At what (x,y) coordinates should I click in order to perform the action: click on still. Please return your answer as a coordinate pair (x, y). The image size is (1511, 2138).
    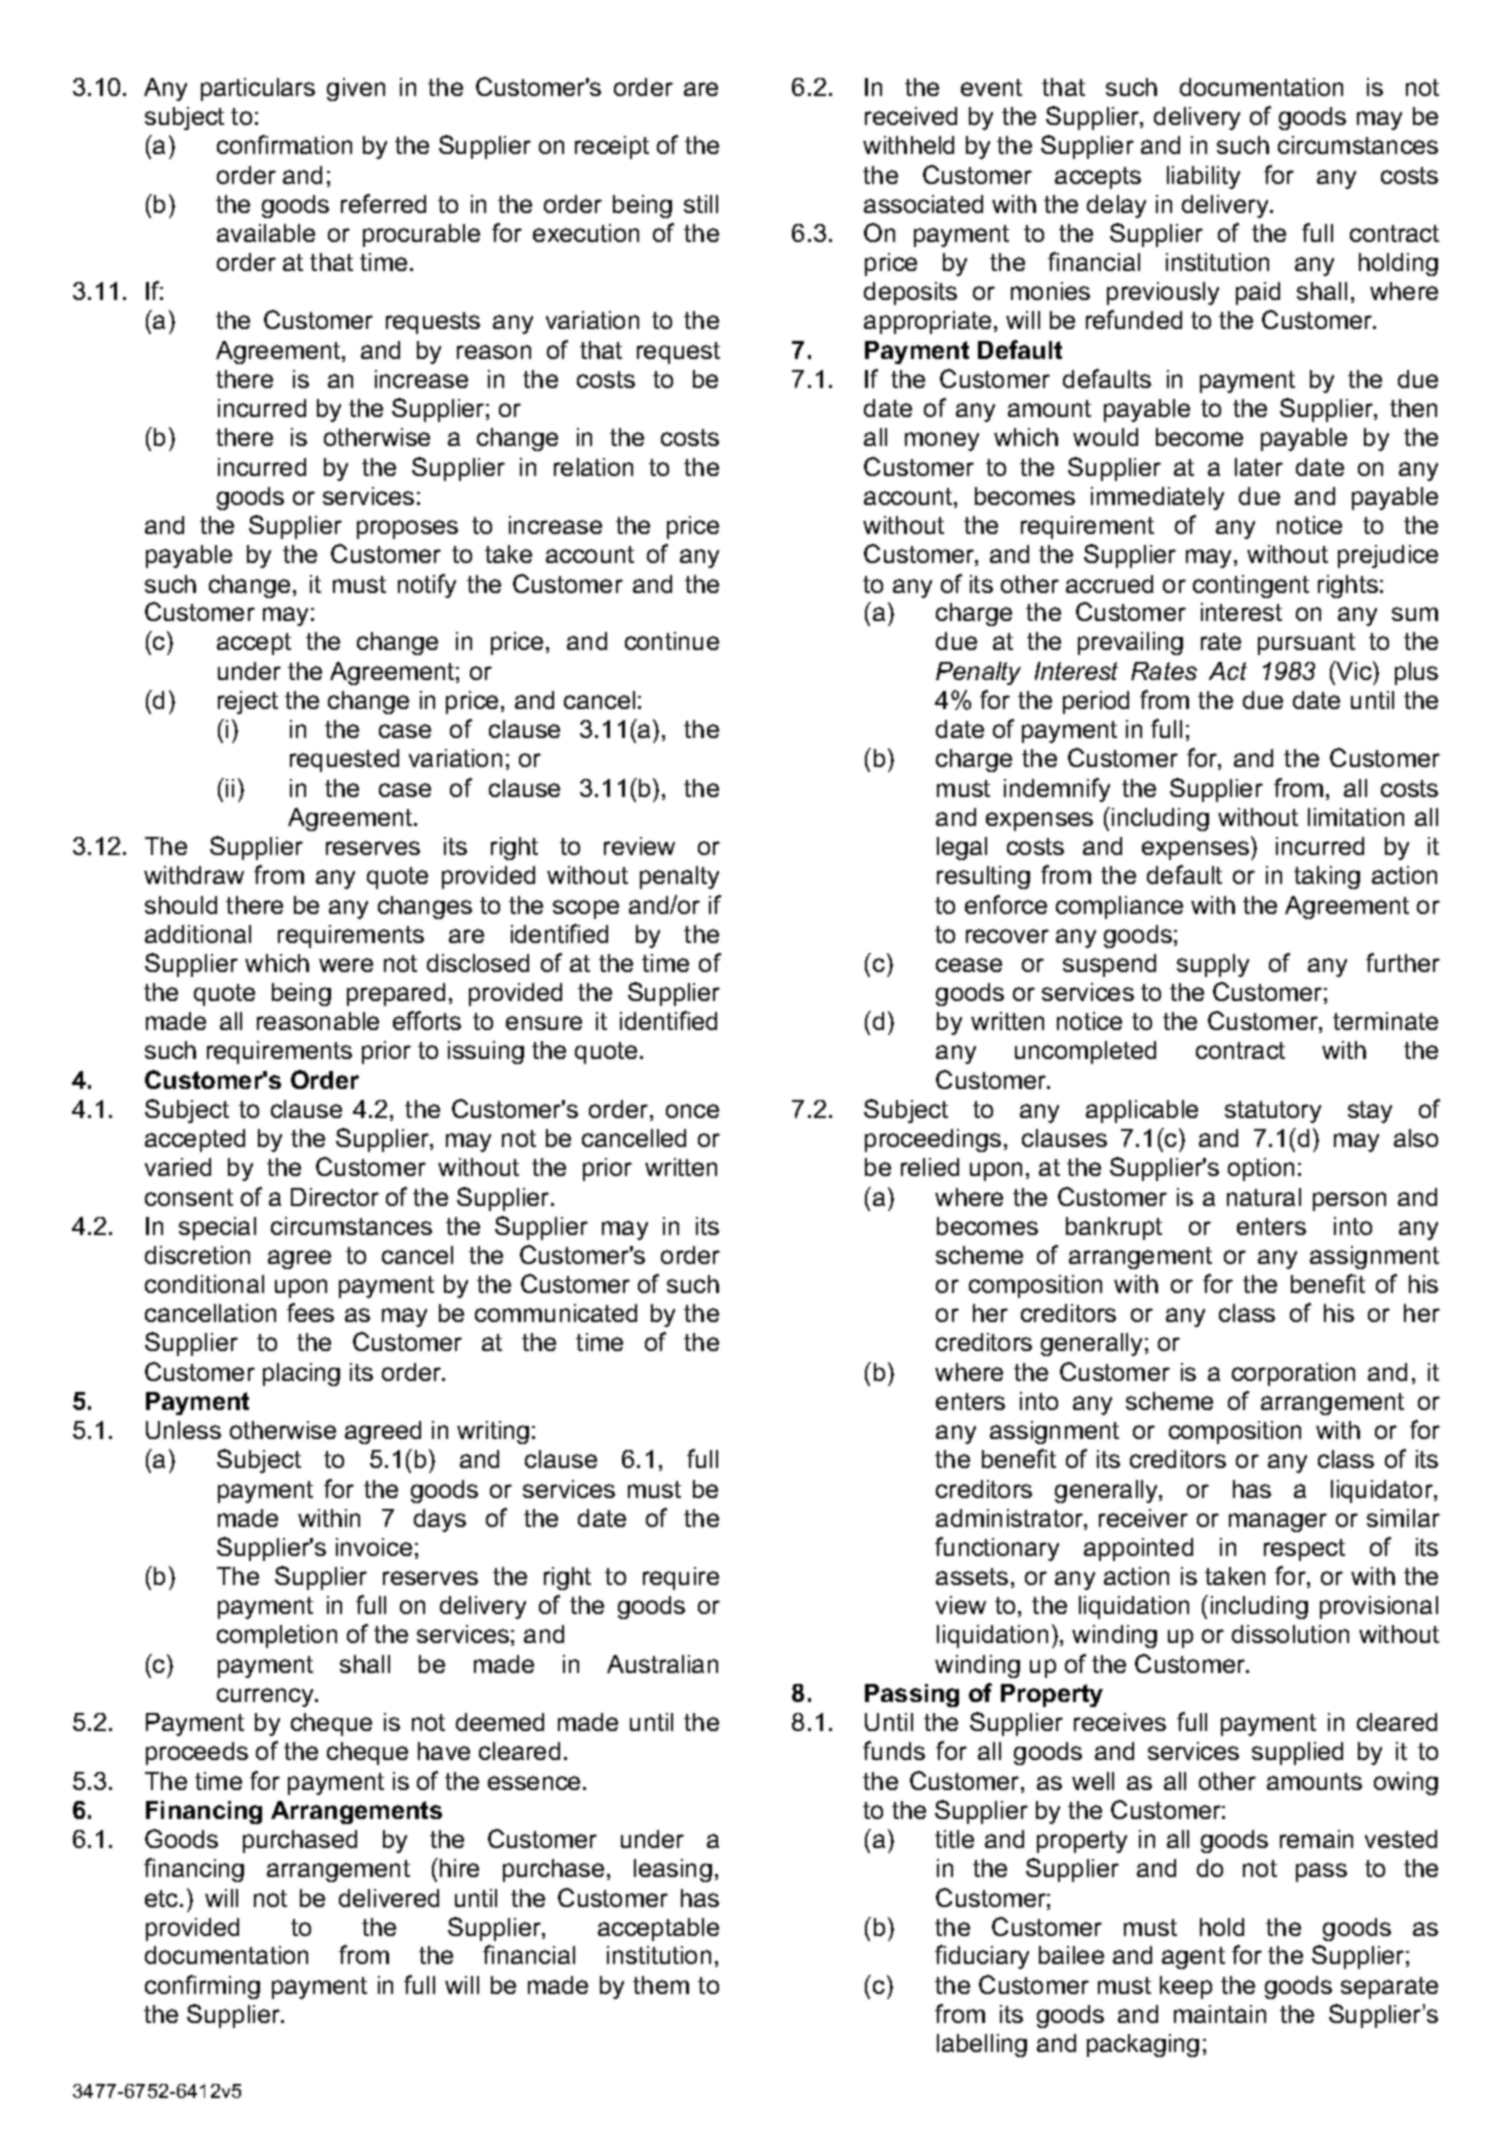
    Looking at the image, I should click on (701, 204).
